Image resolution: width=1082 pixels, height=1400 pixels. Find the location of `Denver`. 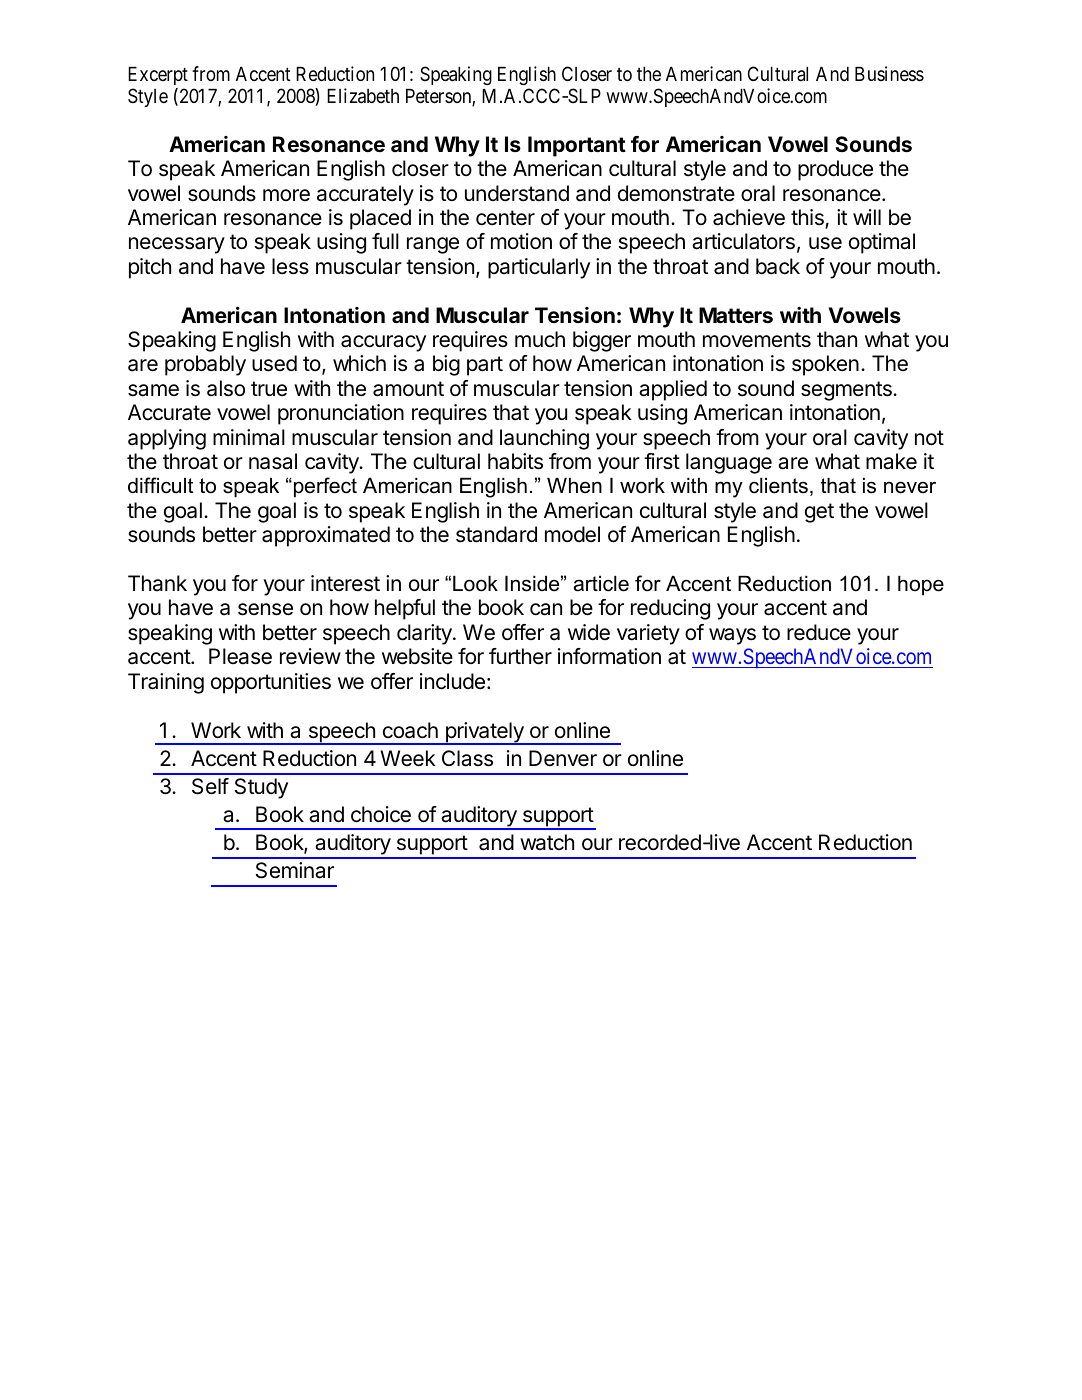

Denver is located at coordinates (563, 758).
